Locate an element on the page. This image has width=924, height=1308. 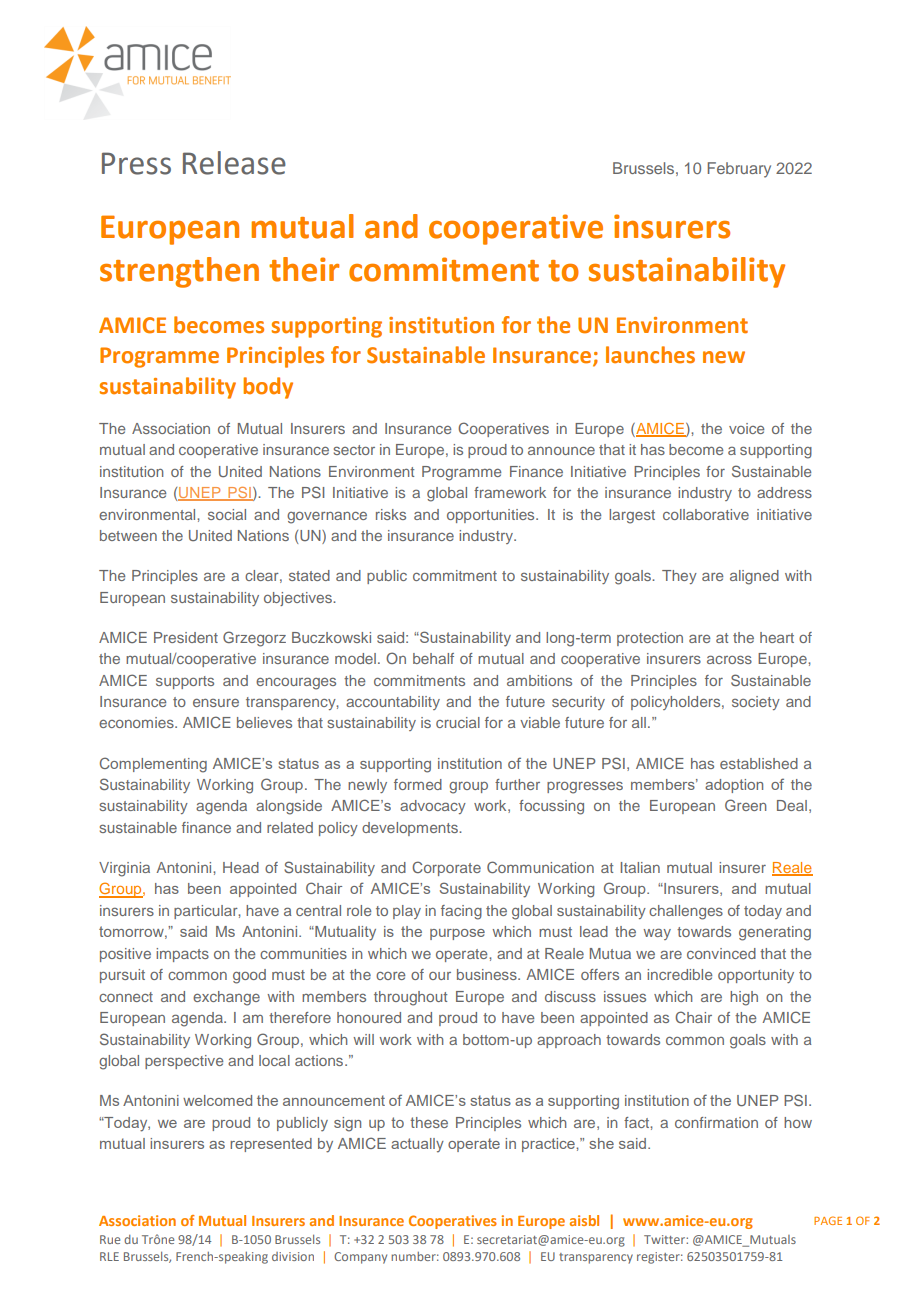
February is located at coordinates (739, 170).
